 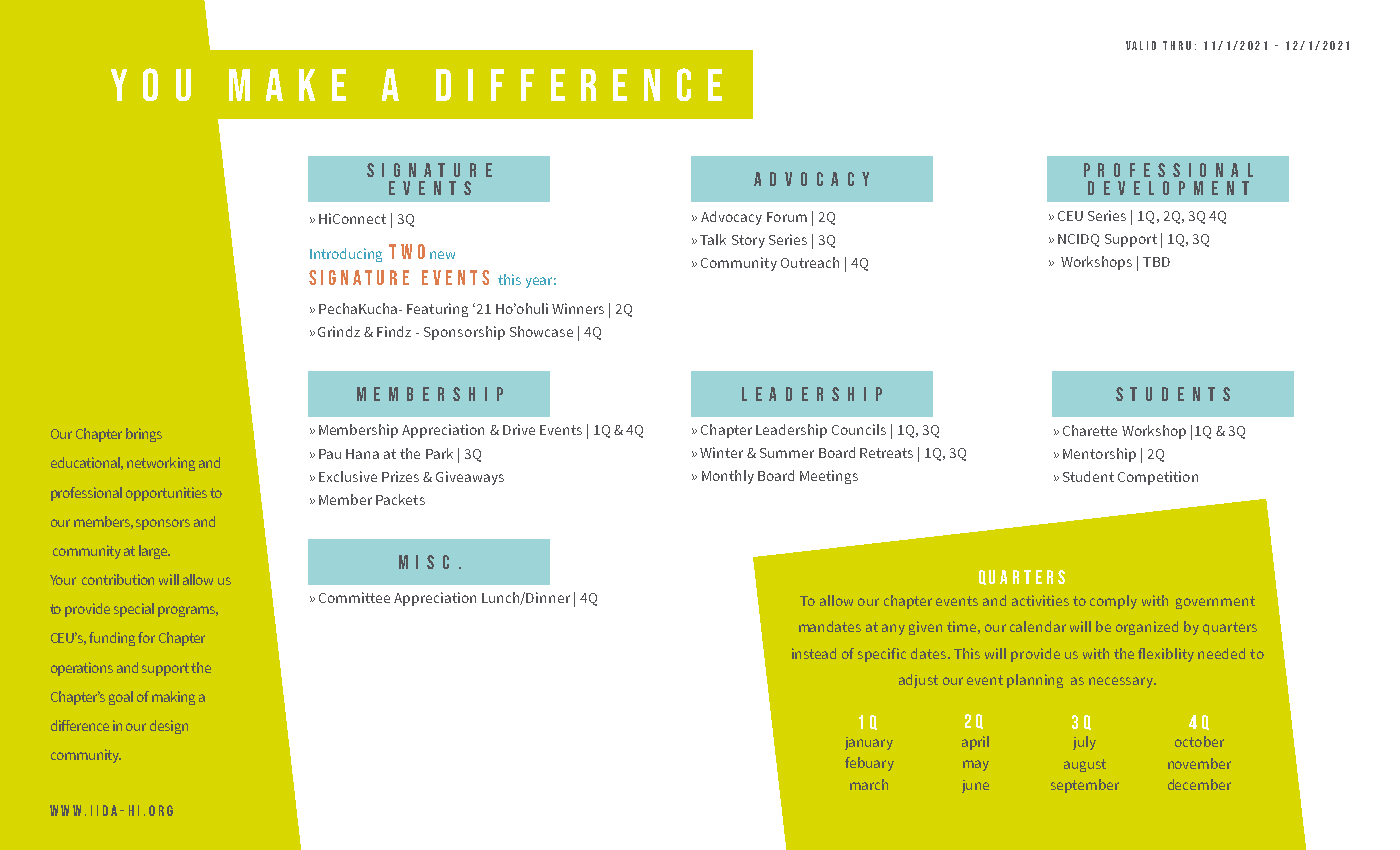 What do you see at coordinates (713, 239) in the document?
I see `Talk` at bounding box center [713, 239].
